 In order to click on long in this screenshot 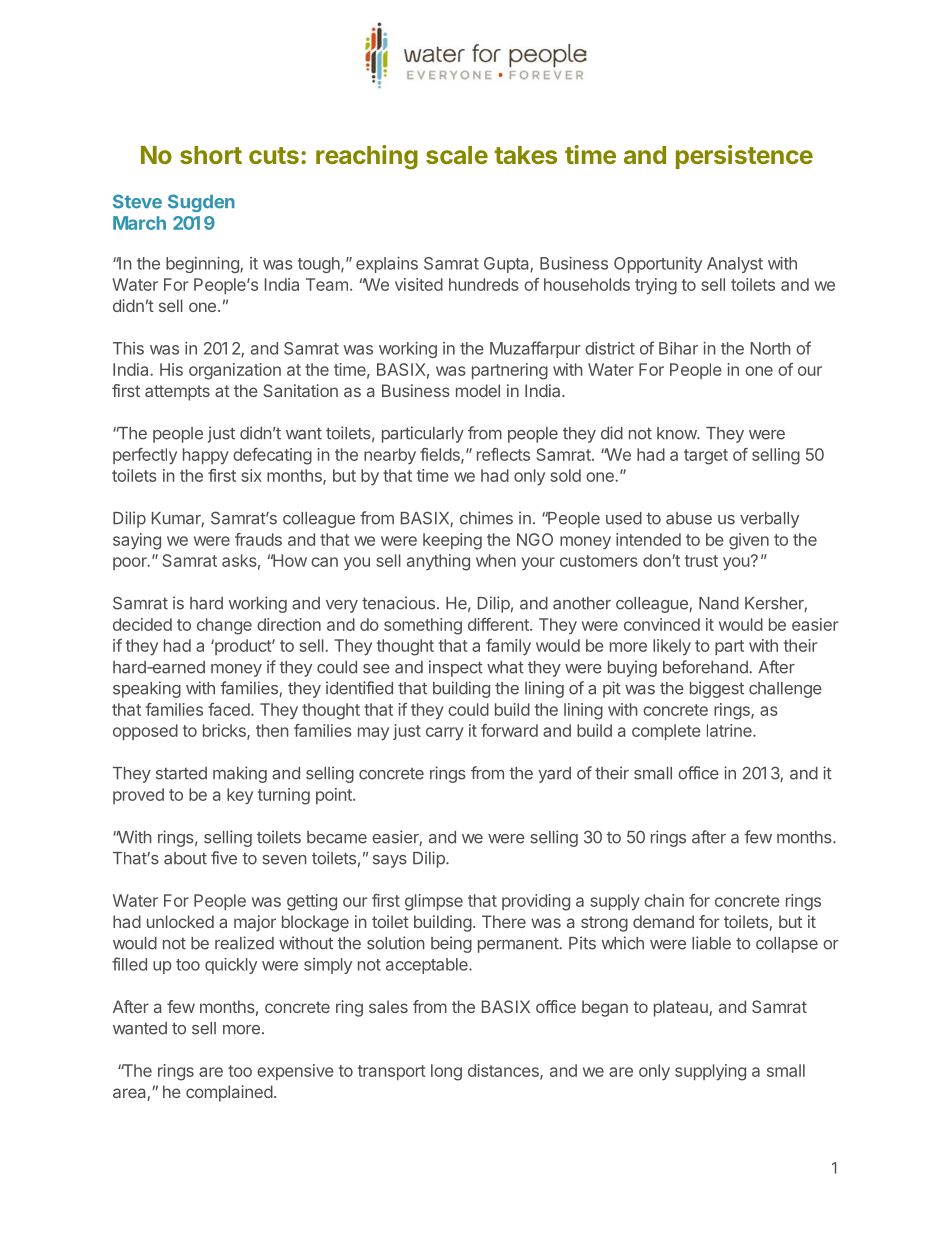, I will do `click(446, 1072)`.
